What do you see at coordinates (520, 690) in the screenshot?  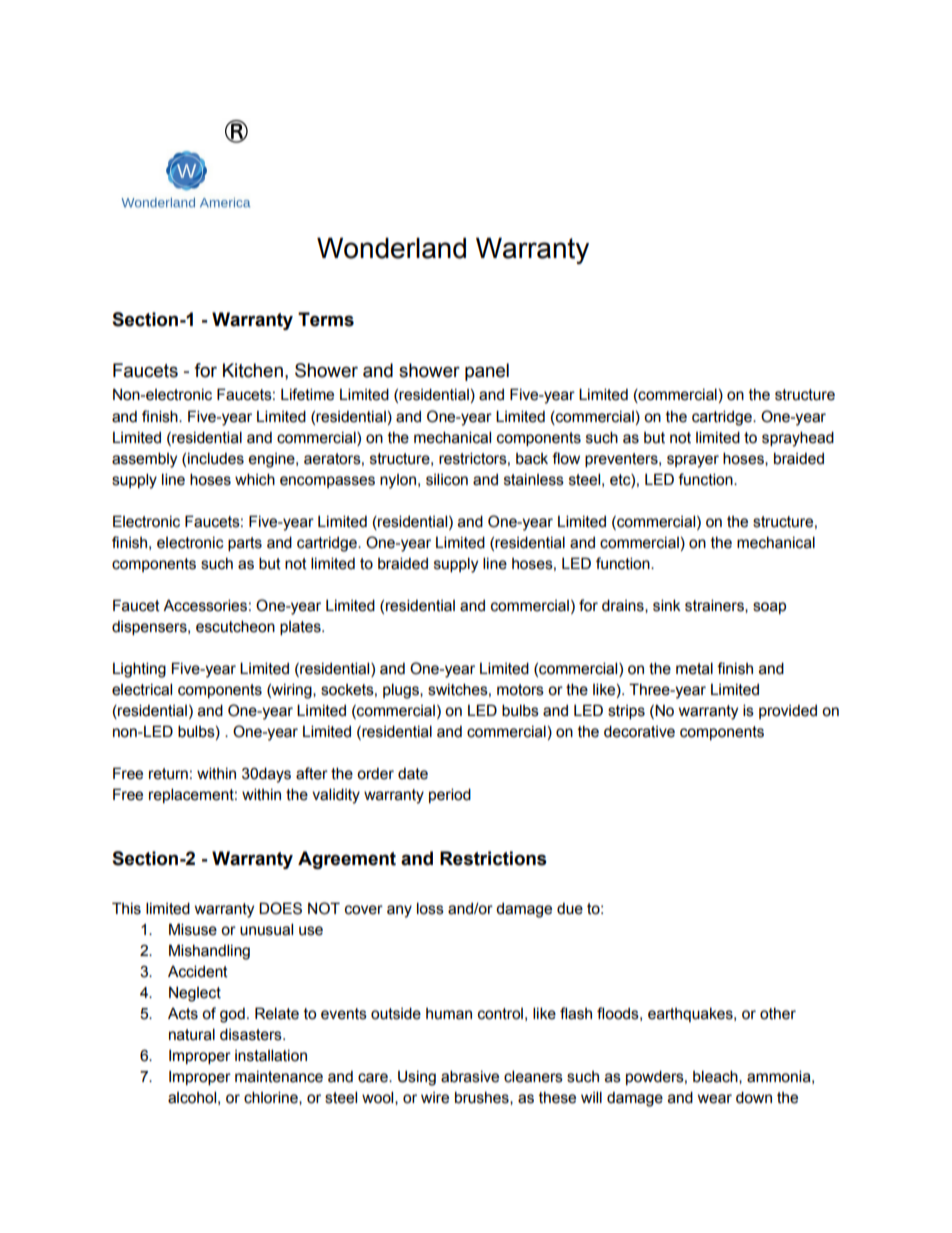 I see `motors` at bounding box center [520, 690].
